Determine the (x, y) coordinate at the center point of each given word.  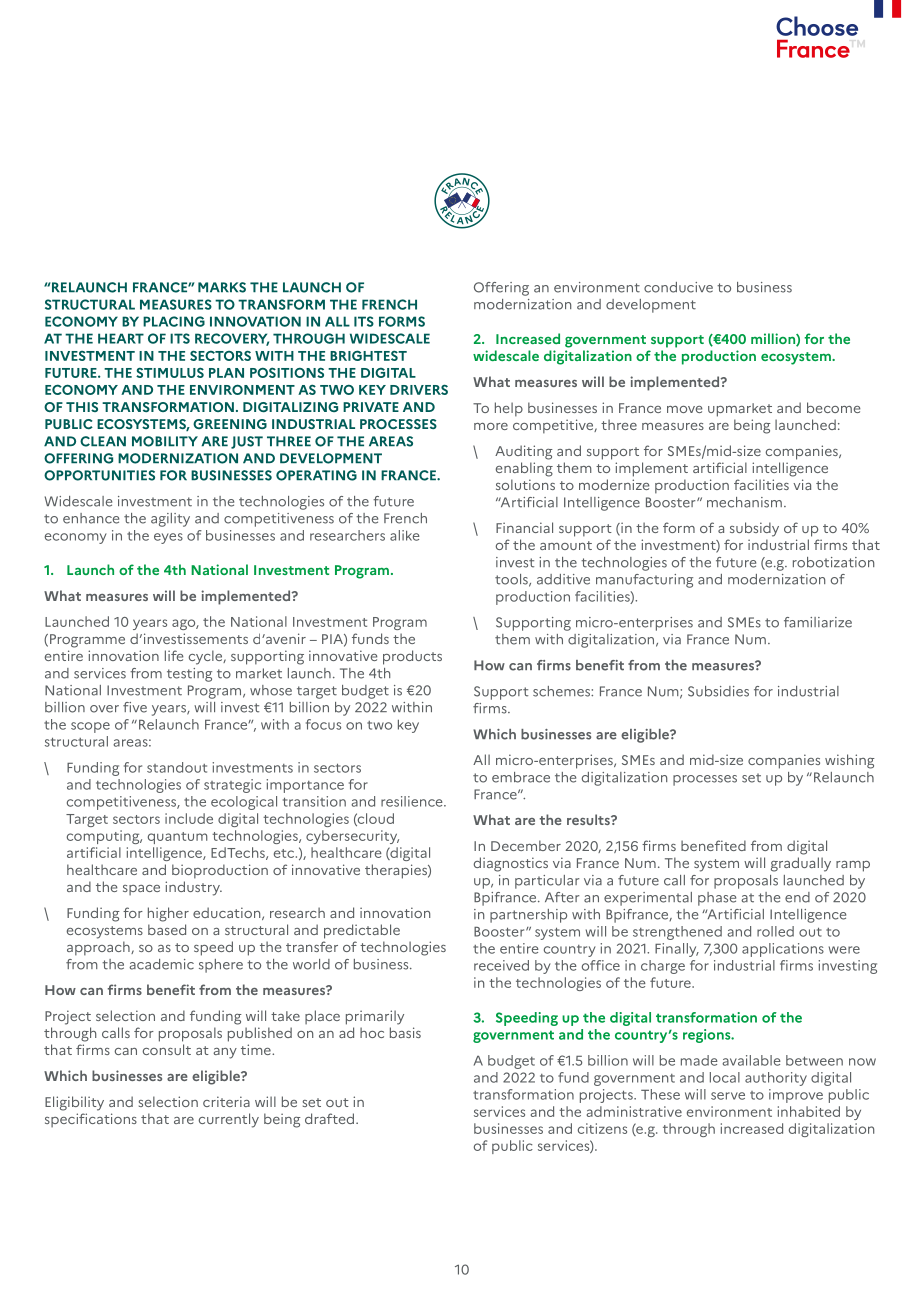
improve (796, 1096)
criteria (226, 1101)
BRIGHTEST (368, 355)
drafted (331, 1118)
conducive (678, 287)
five (135, 707)
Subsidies (718, 691)
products (412, 657)
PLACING (174, 321)
